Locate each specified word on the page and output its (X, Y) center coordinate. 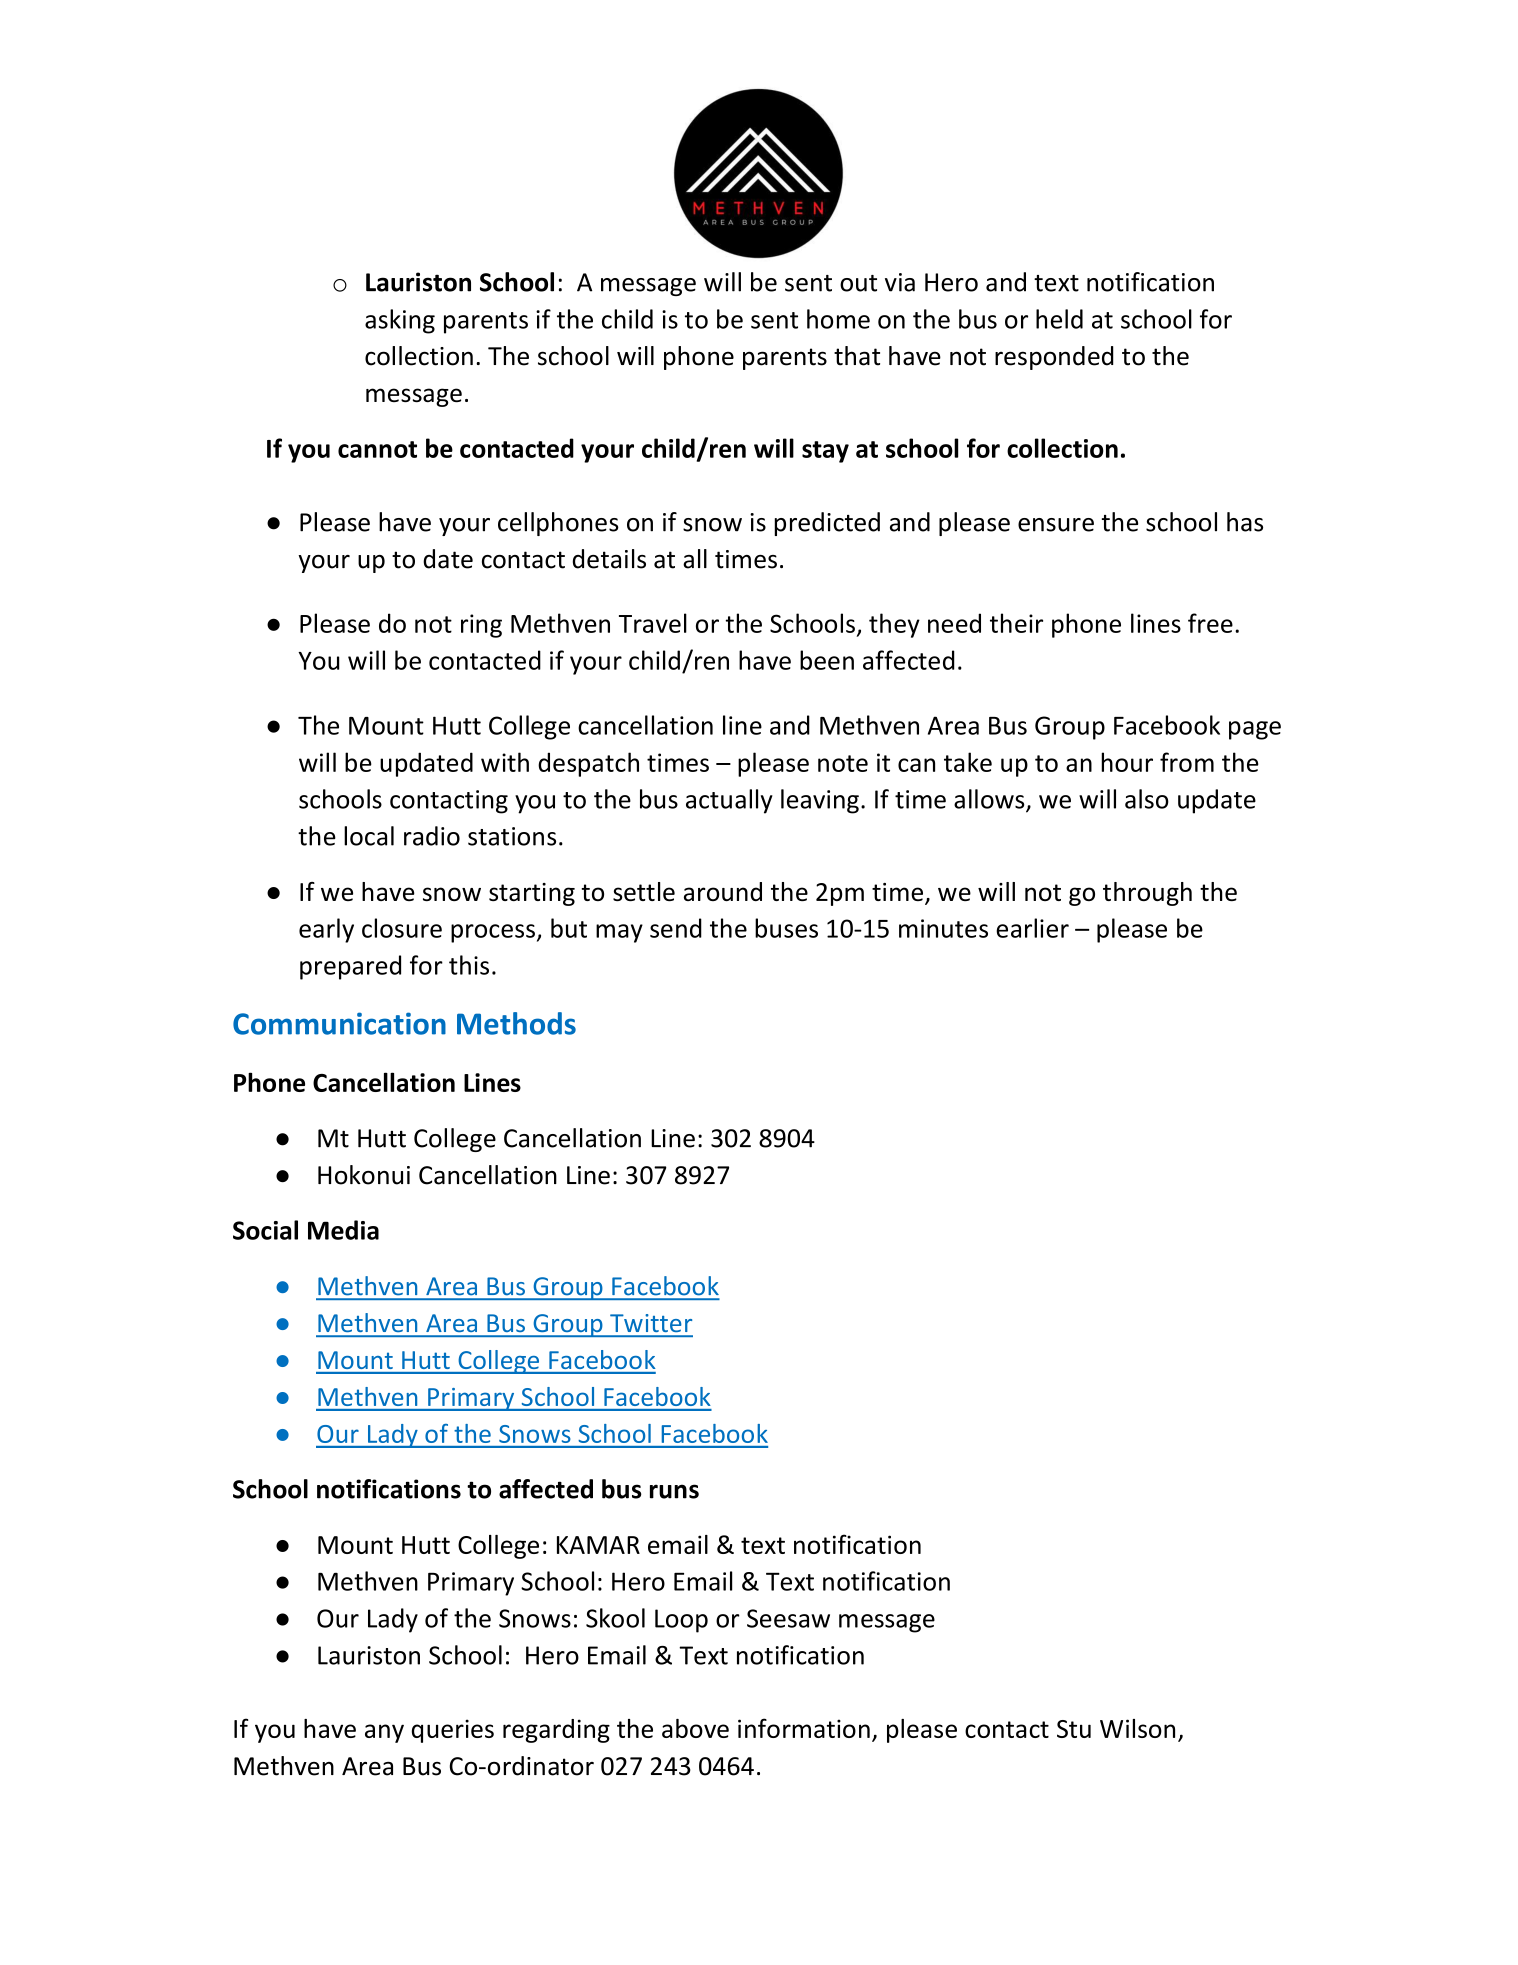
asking (400, 321)
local (369, 836)
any (384, 1733)
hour (1127, 762)
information (804, 1728)
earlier (1032, 928)
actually (729, 801)
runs (674, 1491)
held (1059, 319)
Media (343, 1230)
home (838, 319)
